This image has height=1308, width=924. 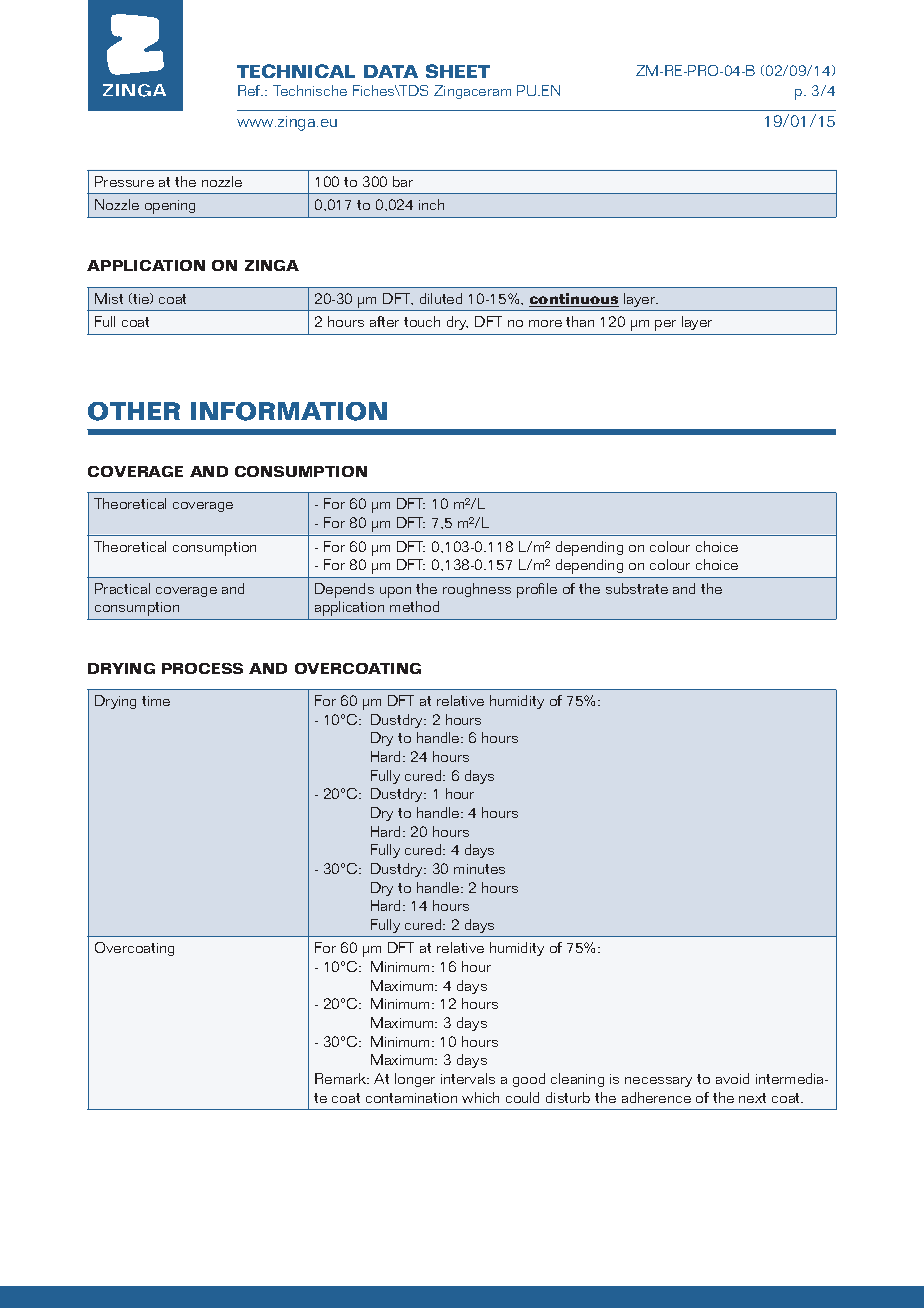 I want to click on SHEET, so click(x=458, y=71).
